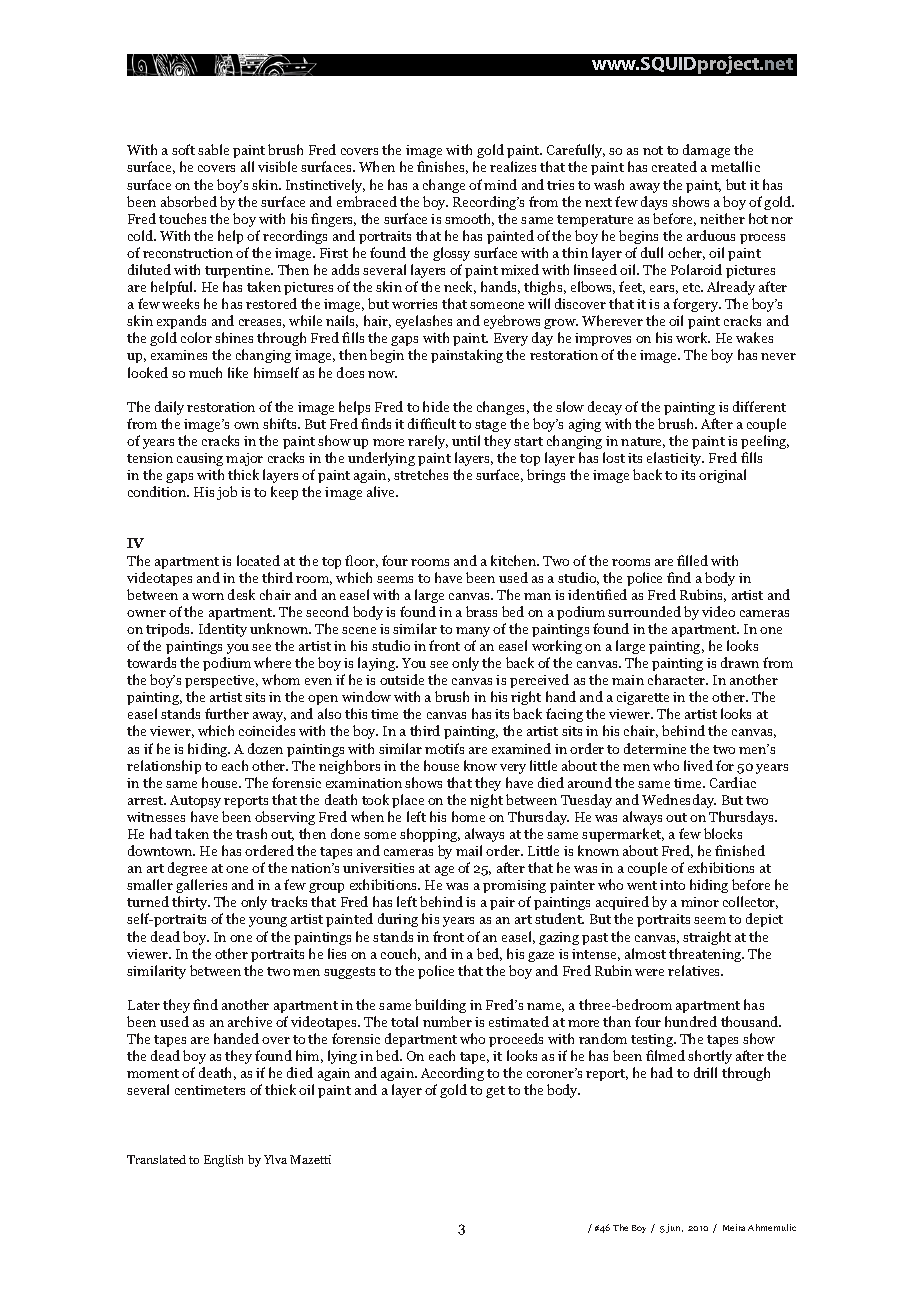  I want to click on perspective, so click(221, 681).
